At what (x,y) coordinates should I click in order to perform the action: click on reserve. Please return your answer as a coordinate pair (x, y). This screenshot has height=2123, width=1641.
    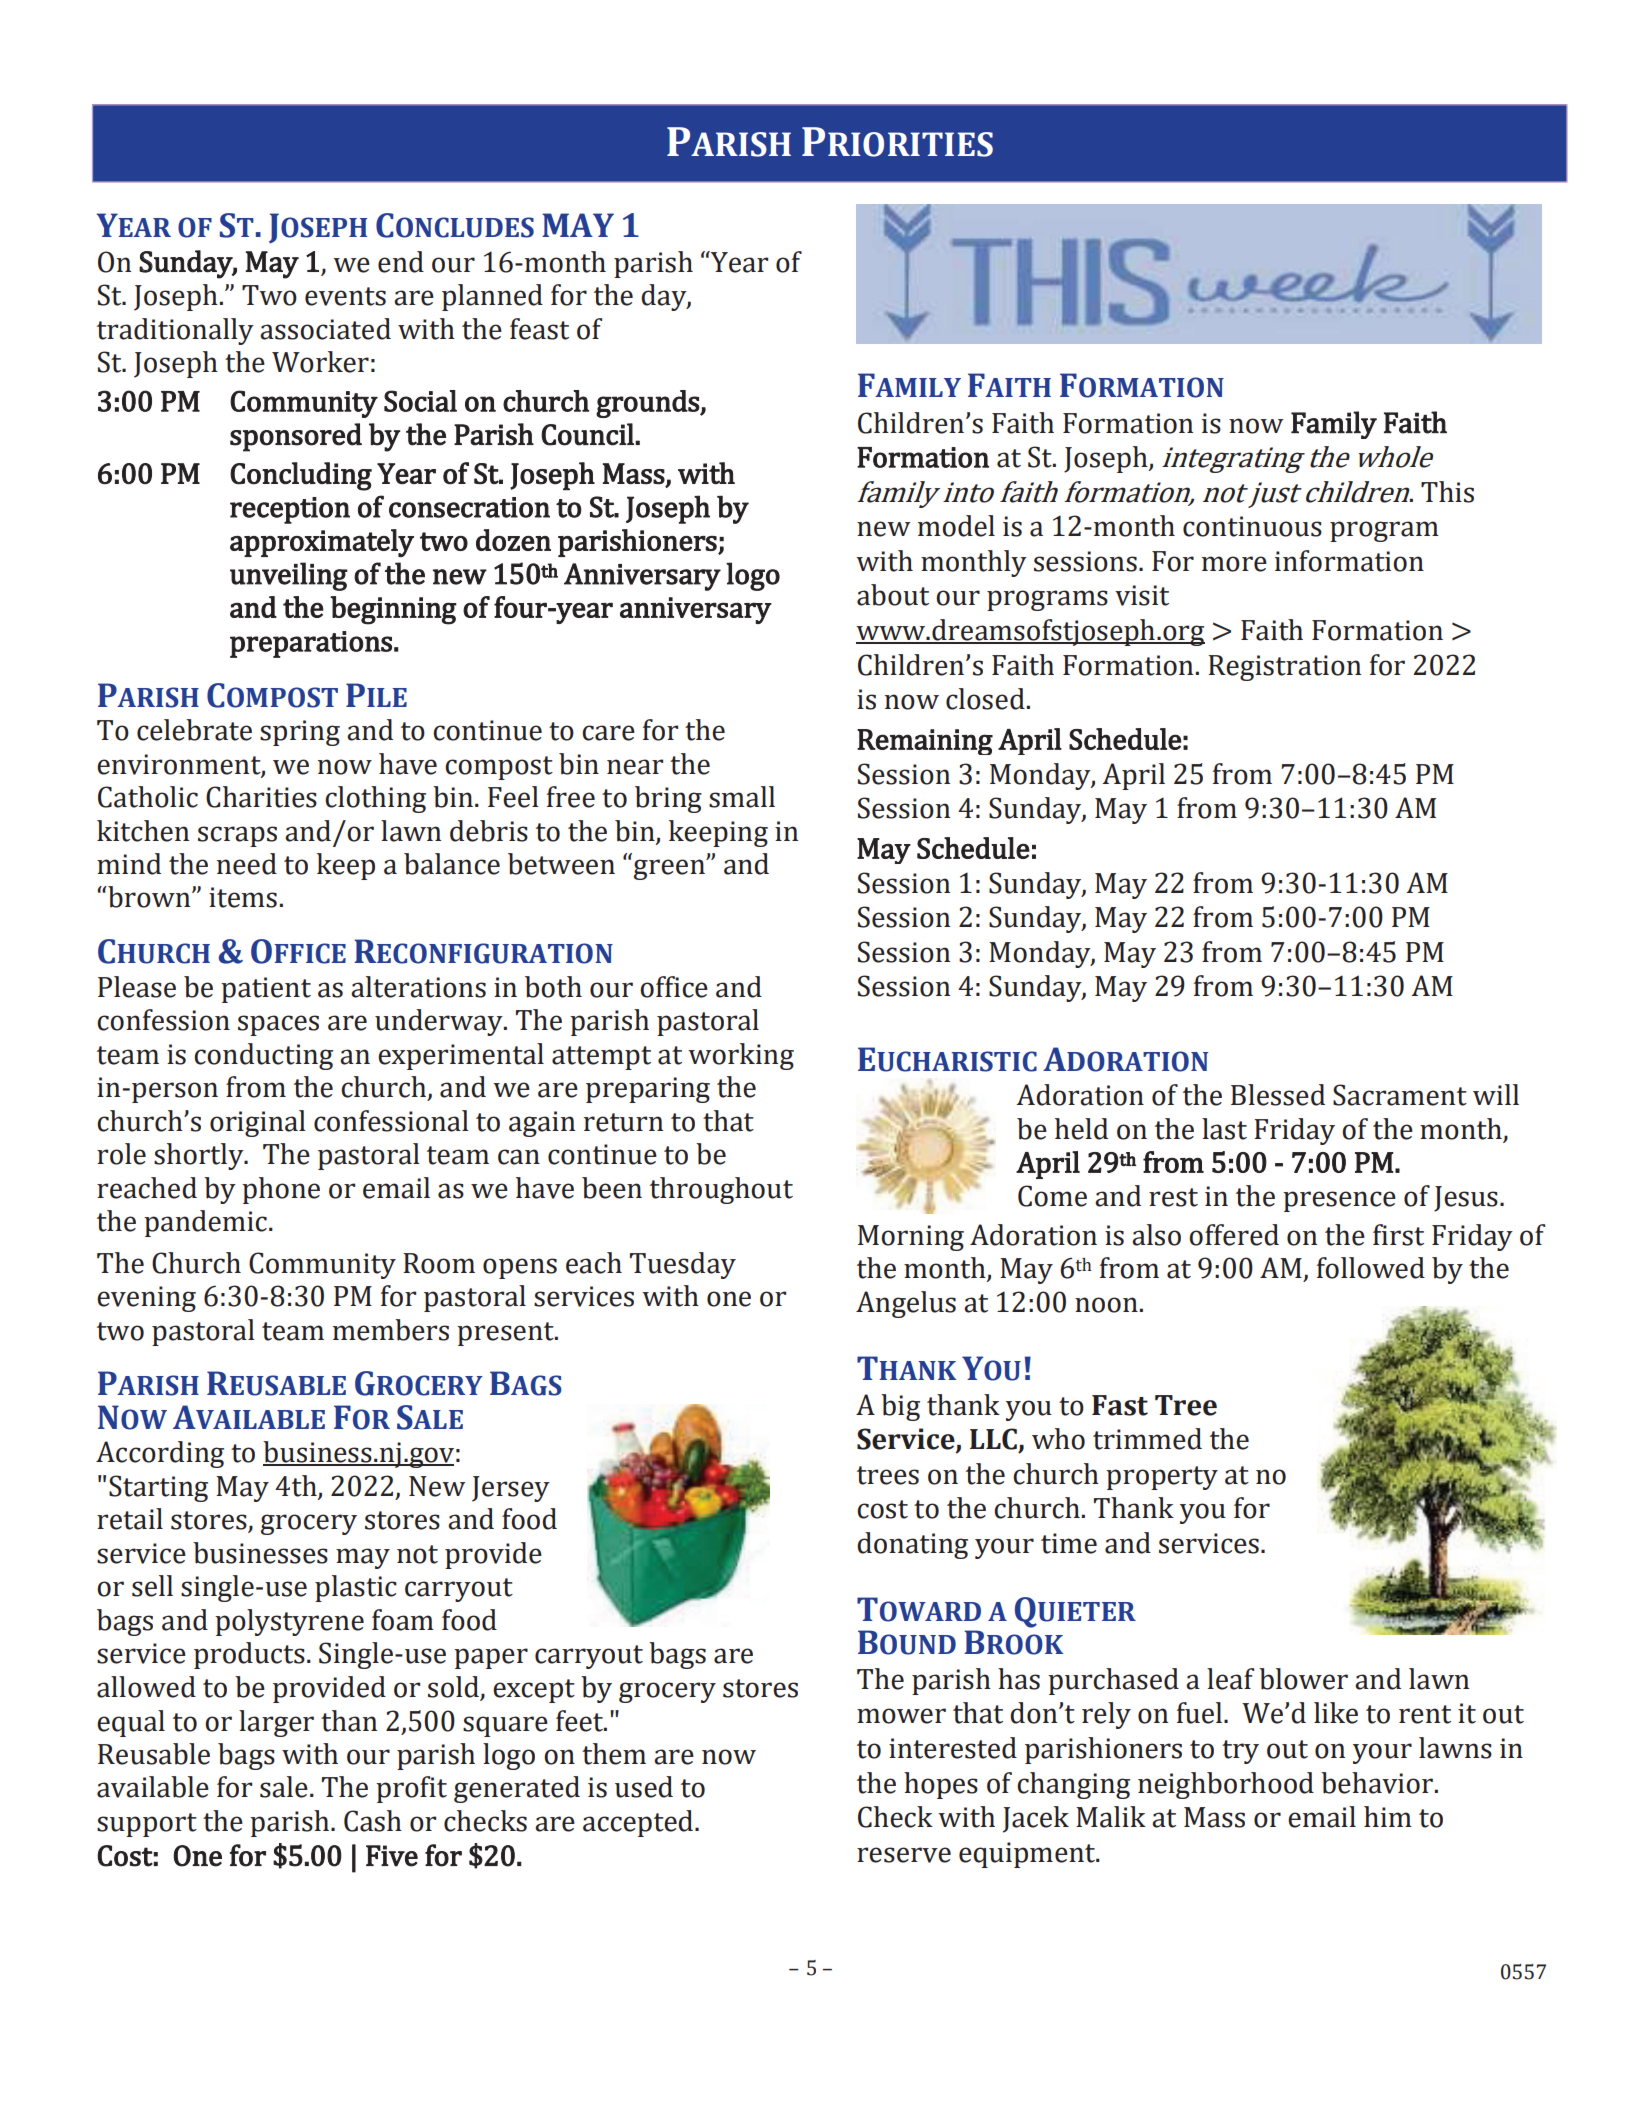
    Looking at the image, I should click on (904, 1855).
